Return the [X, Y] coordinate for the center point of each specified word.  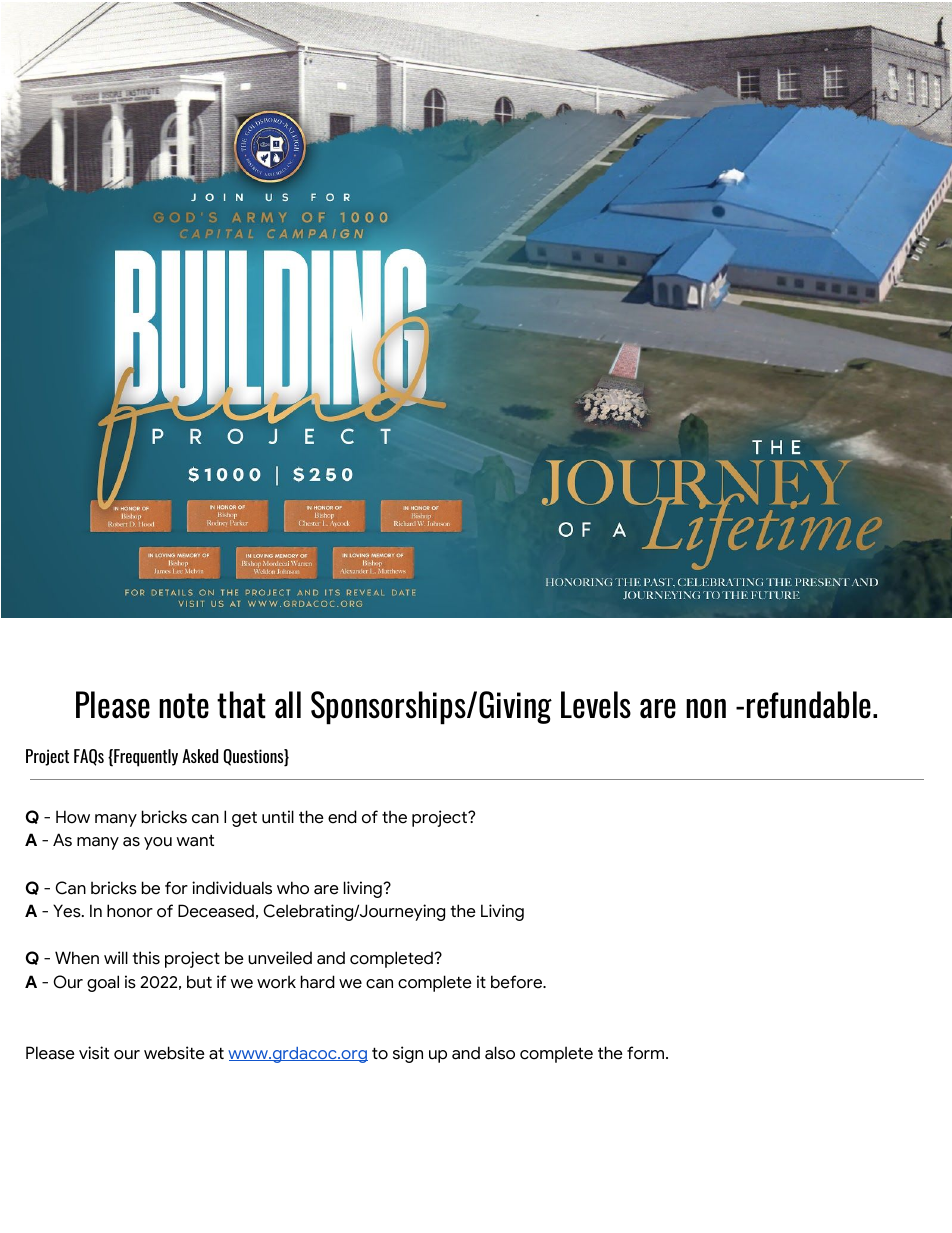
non [706, 709]
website [174, 1053]
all [288, 705]
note [184, 706]
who [293, 888]
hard [318, 982]
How [73, 817]
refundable [809, 705]
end [342, 817]
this [146, 958]
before [518, 982]
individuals [232, 888]
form [647, 1053]
